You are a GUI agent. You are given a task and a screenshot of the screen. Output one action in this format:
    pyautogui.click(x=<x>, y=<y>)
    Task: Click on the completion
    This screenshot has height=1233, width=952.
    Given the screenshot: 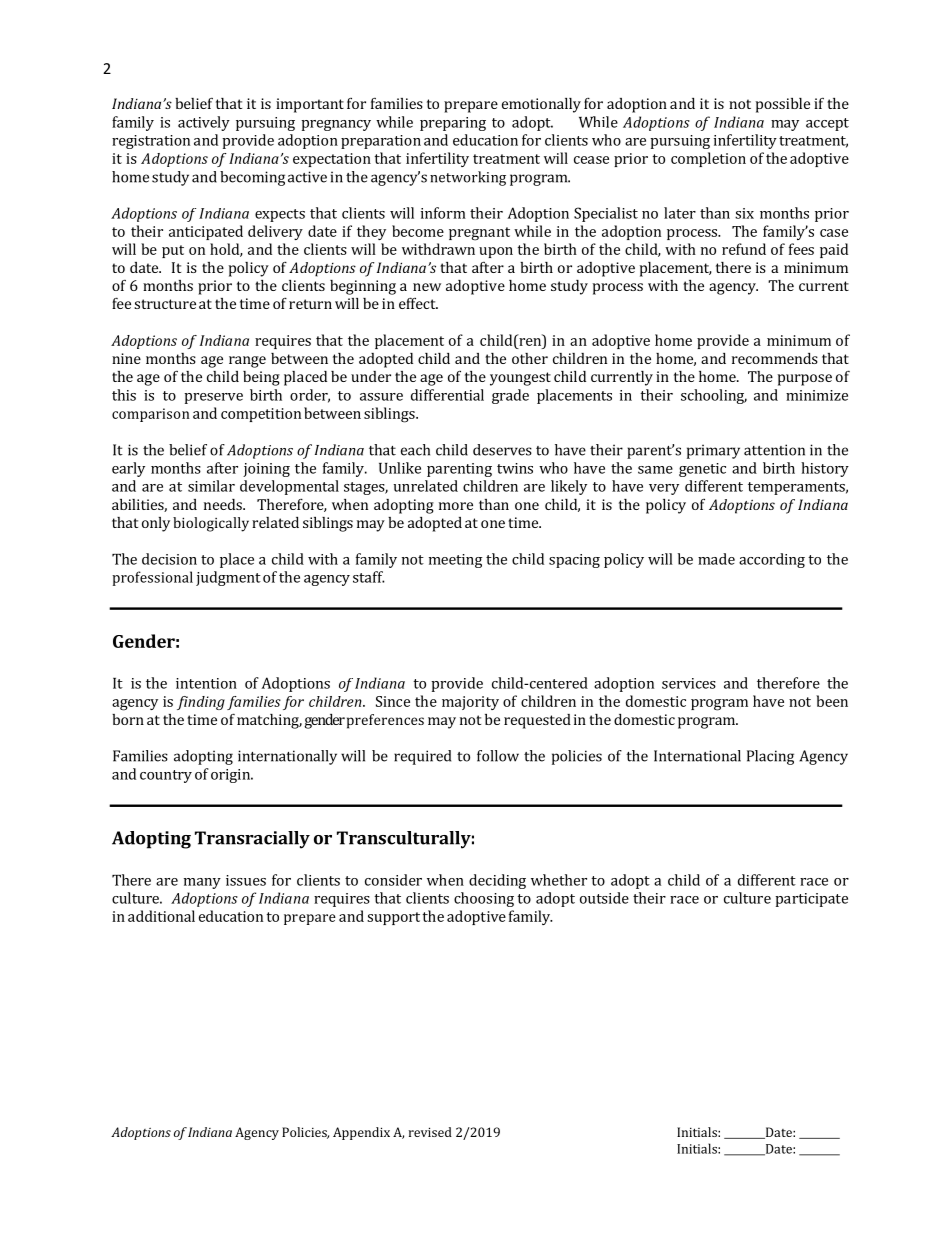 What is the action you would take?
    pyautogui.click(x=708, y=159)
